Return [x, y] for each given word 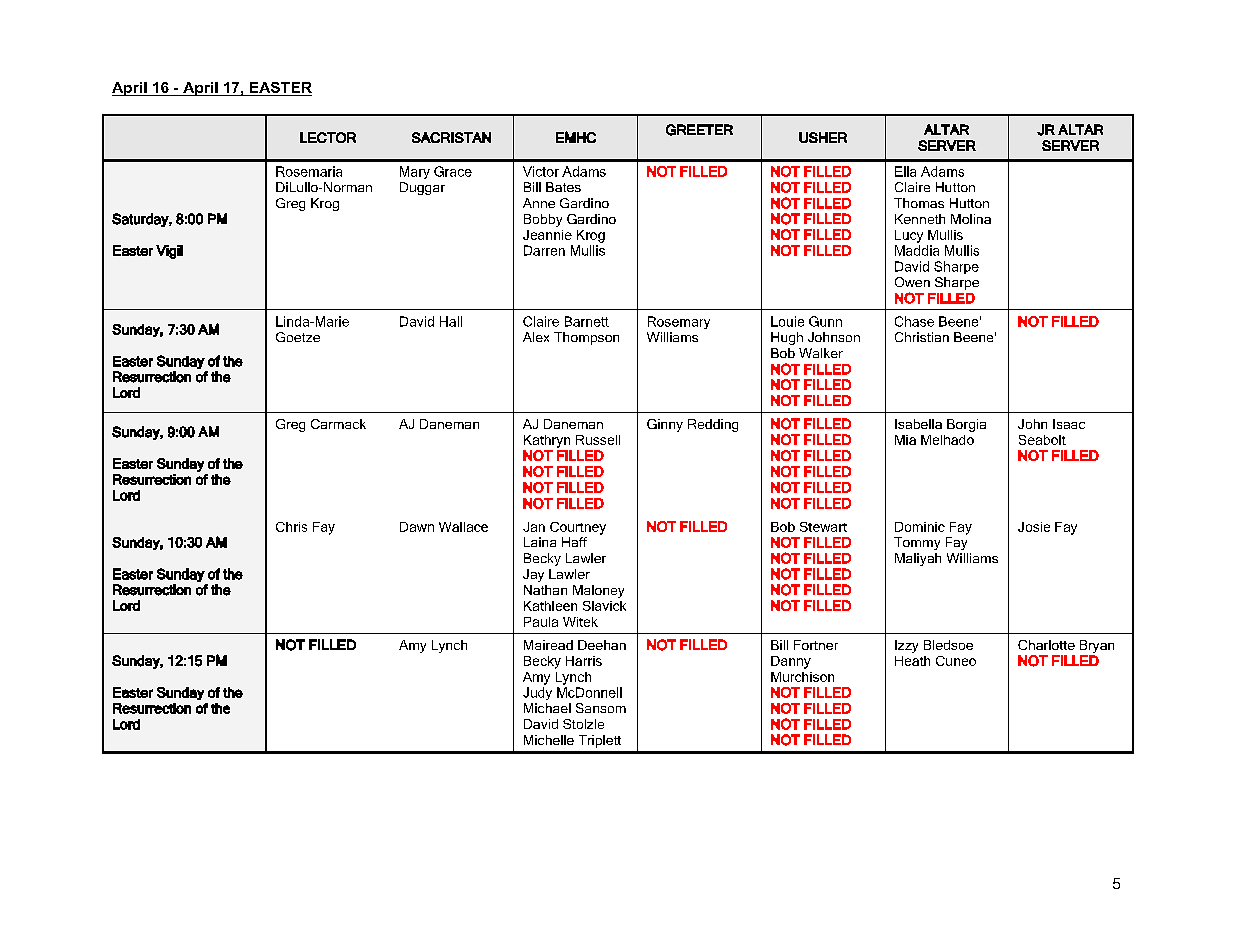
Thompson [586, 338]
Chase [914, 321]
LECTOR [328, 137]
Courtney [578, 528]
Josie [1034, 527]
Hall [451, 321]
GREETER [699, 130]
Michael [547, 708]
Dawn [417, 527]
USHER [823, 137]
